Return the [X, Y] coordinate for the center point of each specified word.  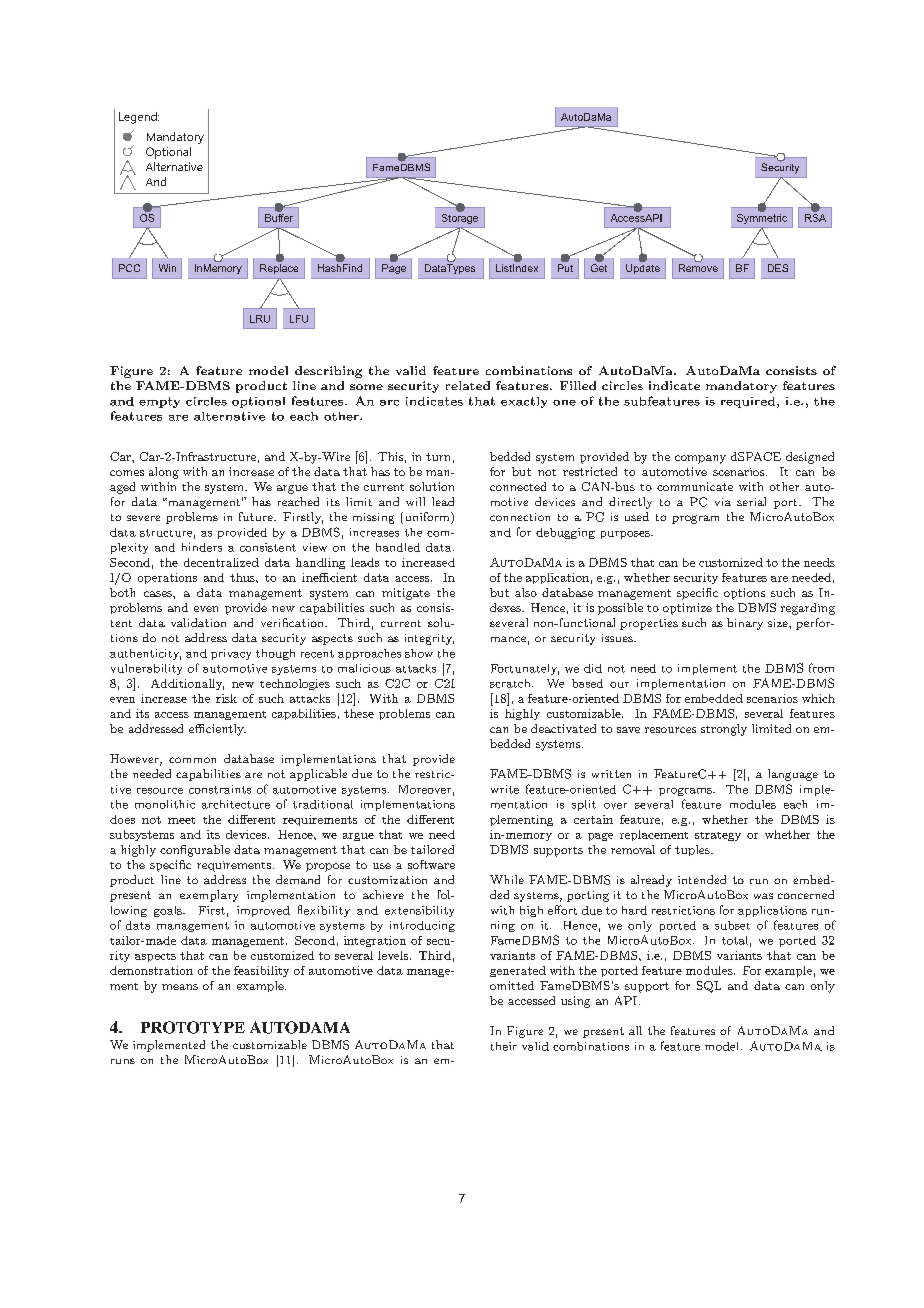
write [505, 789]
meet [181, 820]
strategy [718, 836]
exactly [524, 402]
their [504, 1046]
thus [243, 577]
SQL [709, 987]
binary [745, 624]
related [468, 385]
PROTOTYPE [193, 1027]
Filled [578, 385]
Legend [139, 118]
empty [159, 402]
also [526, 592]
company [700, 459]
